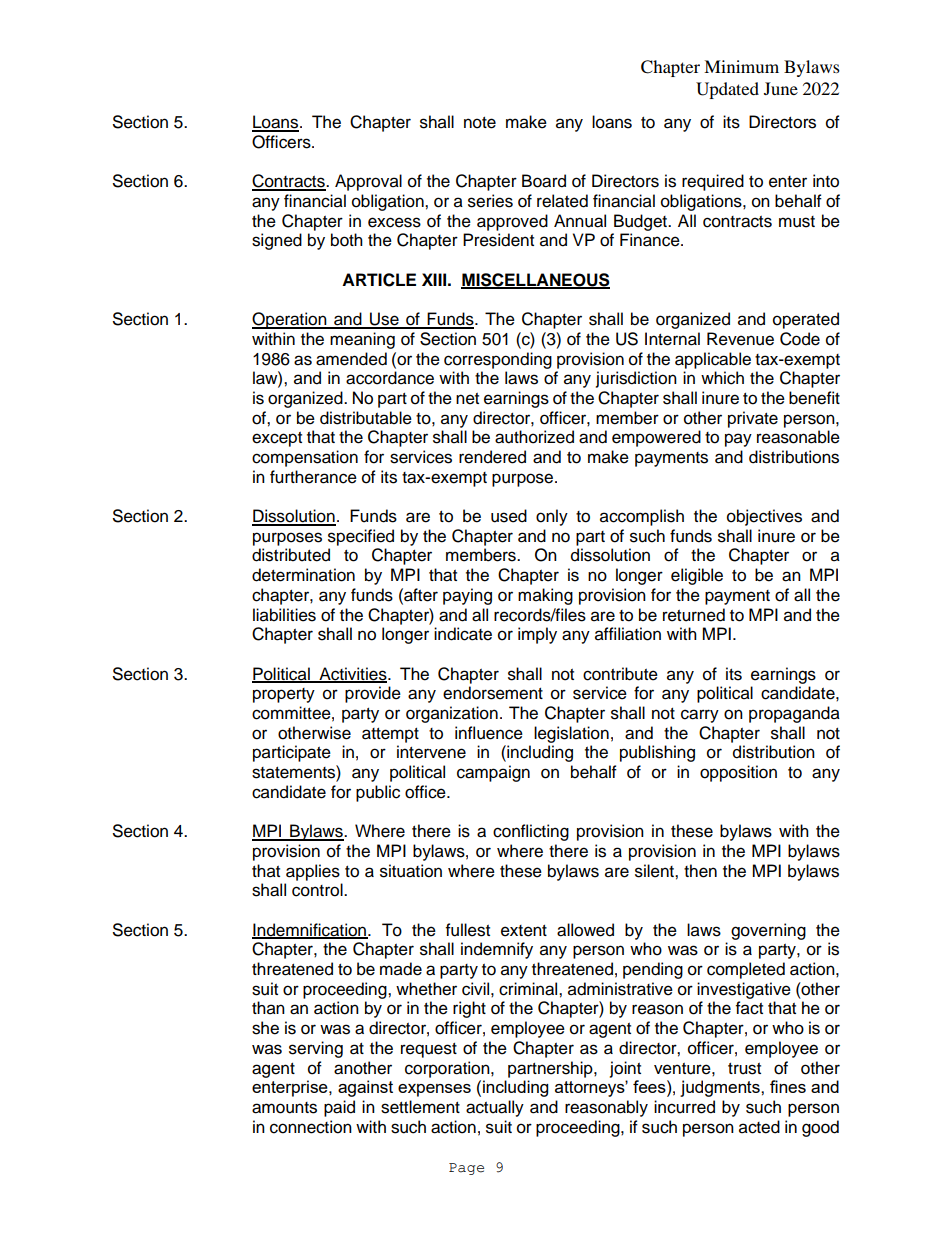  Describe the element at coordinates (759, 1127) in the image. I see `acted` at that location.
